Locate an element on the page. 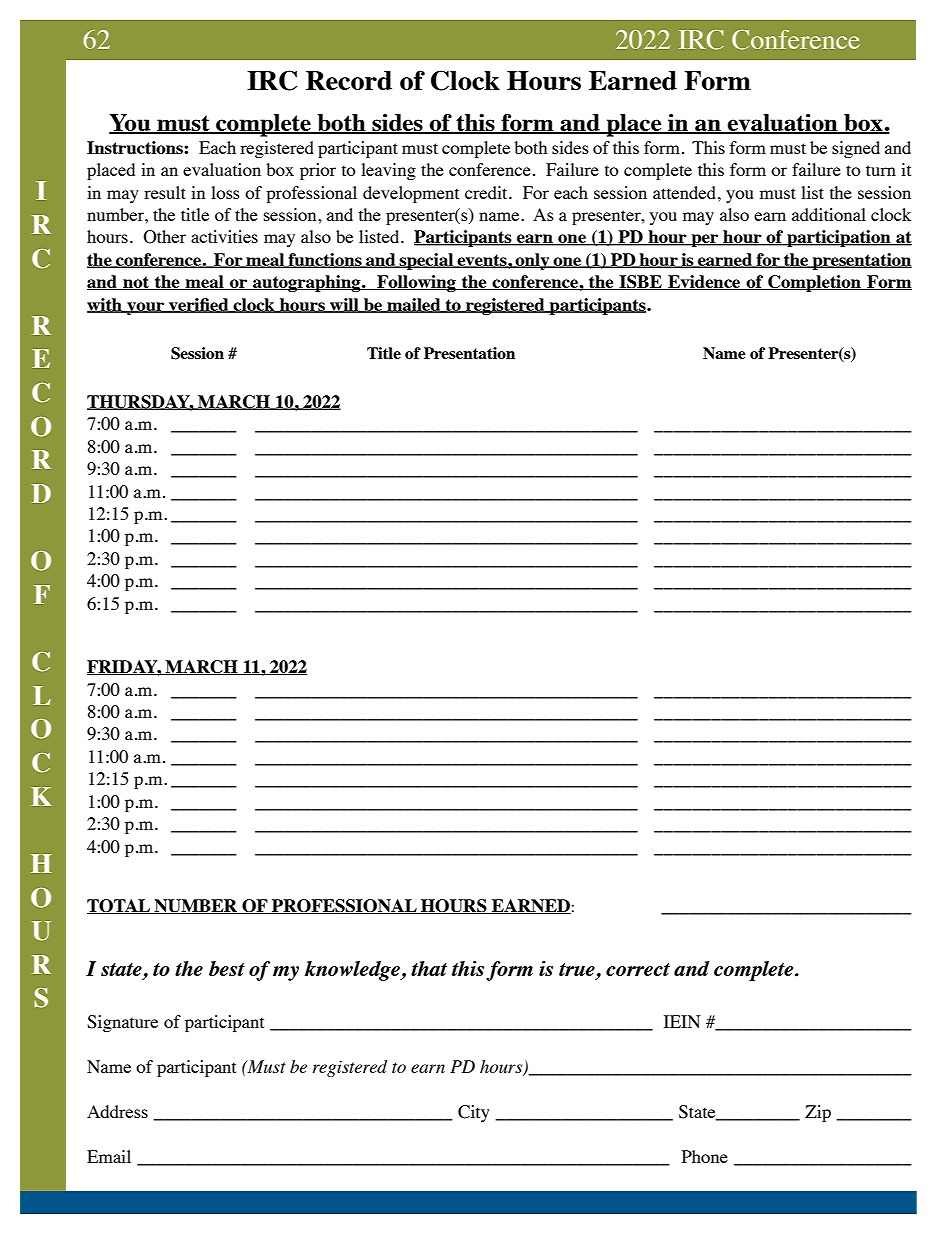 The width and height of the page is (952, 1233). correct is located at coordinates (638, 969).
